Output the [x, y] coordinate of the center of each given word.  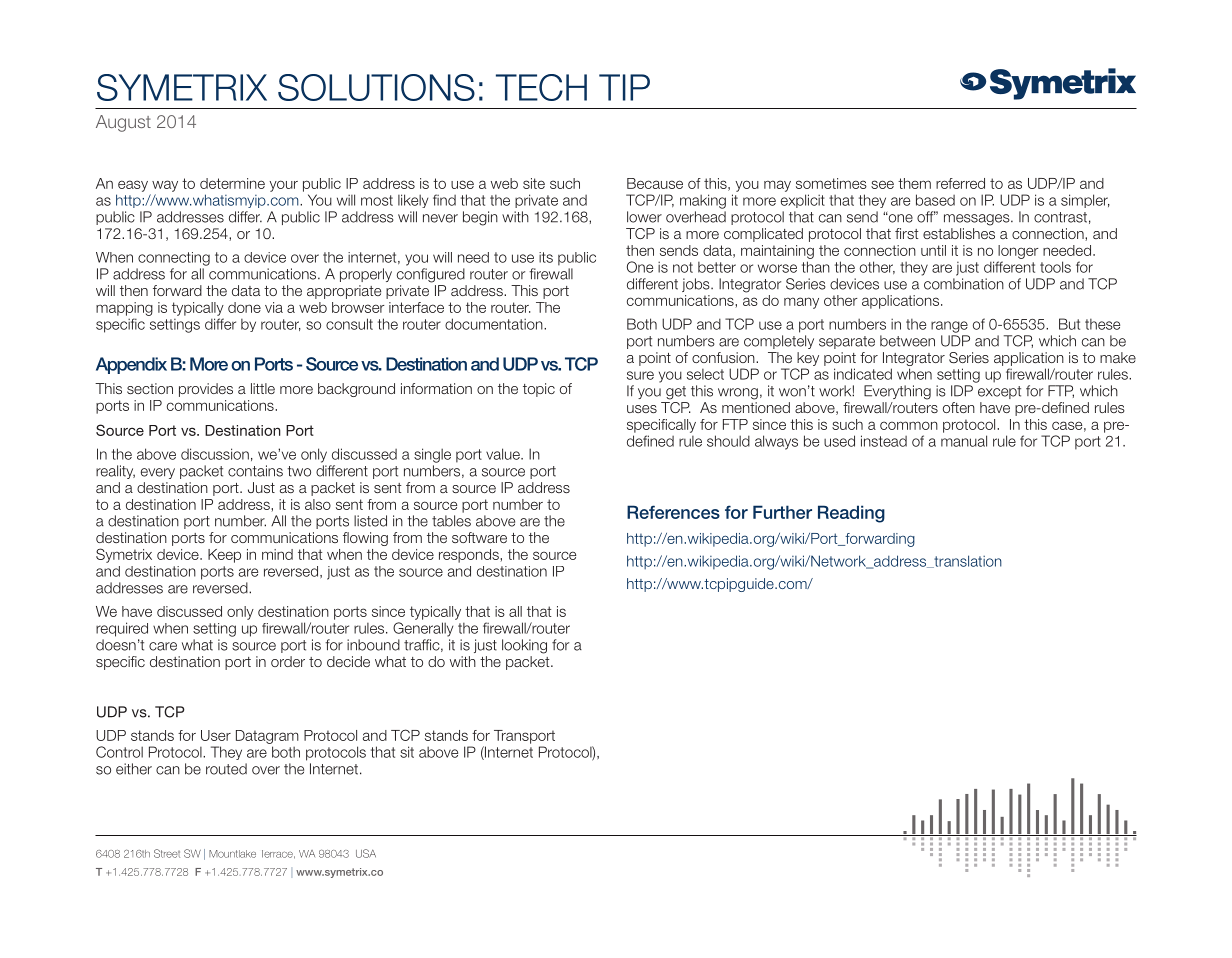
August [123, 123]
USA [366, 853]
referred [960, 183]
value [504, 454]
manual [964, 441]
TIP [624, 87]
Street [167, 853]
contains [255, 471]
